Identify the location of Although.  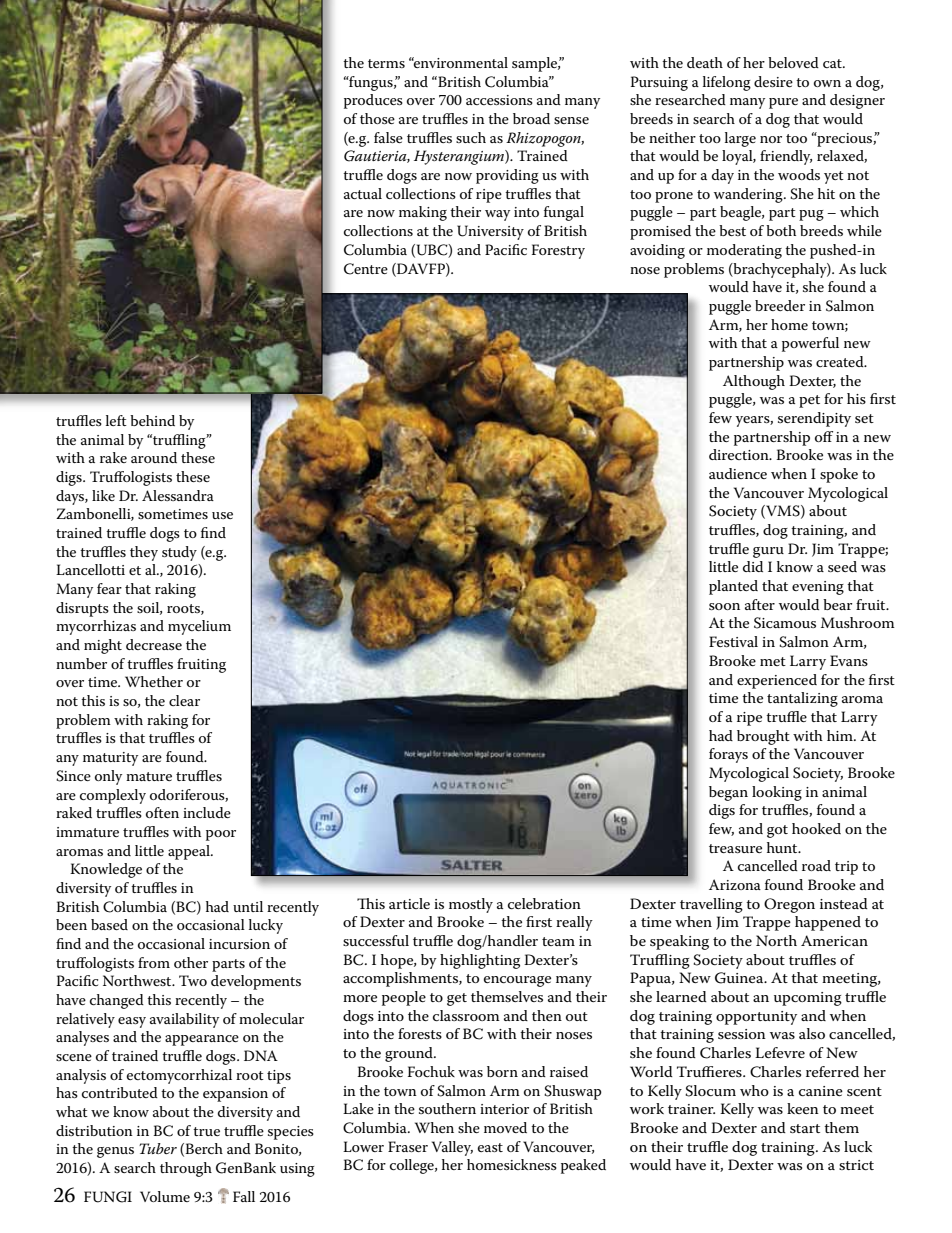
(754, 382).
